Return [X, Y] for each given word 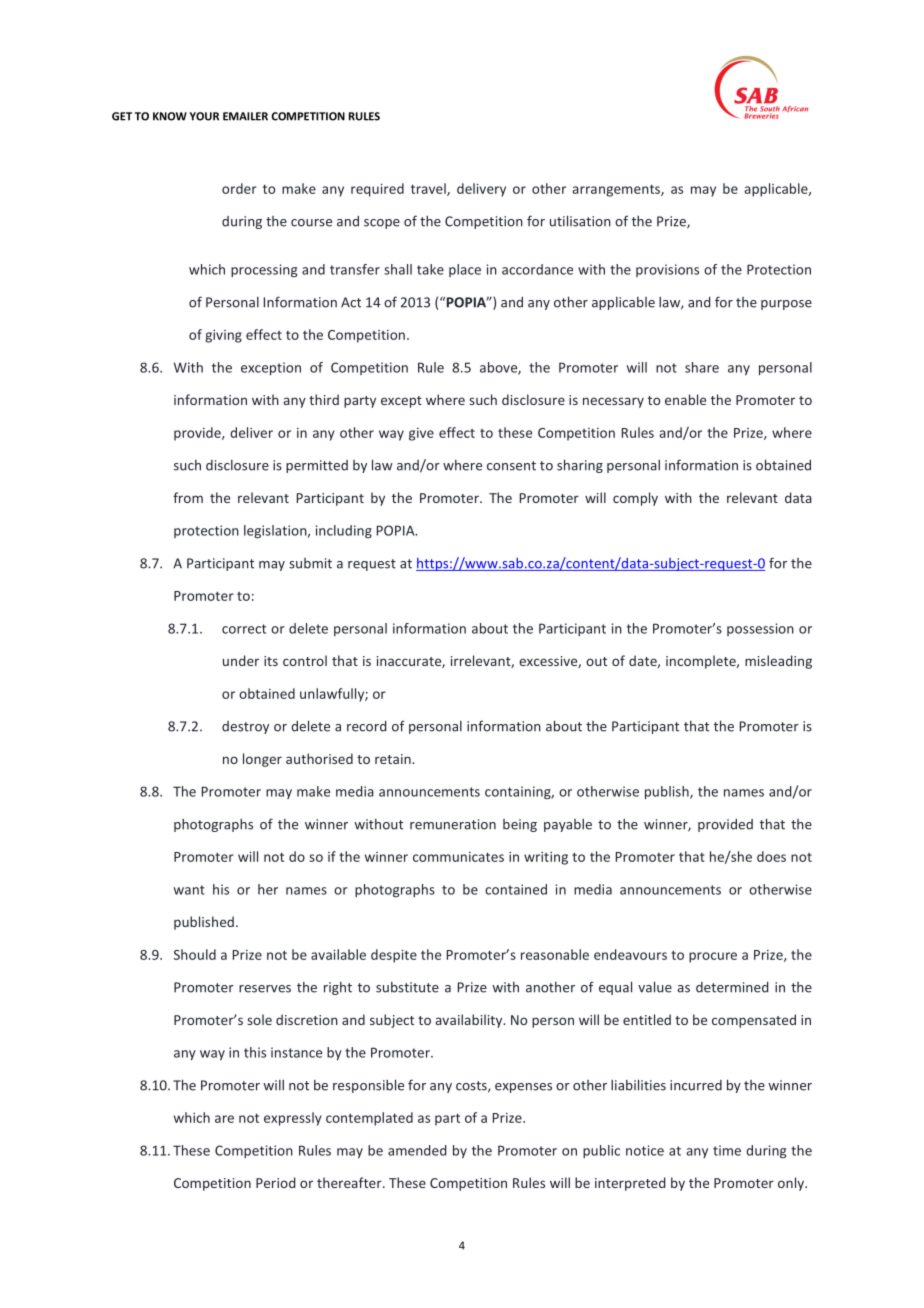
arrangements [617, 190]
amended [417, 1150]
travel [429, 189]
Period [276, 1182]
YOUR [204, 116]
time [727, 1150]
